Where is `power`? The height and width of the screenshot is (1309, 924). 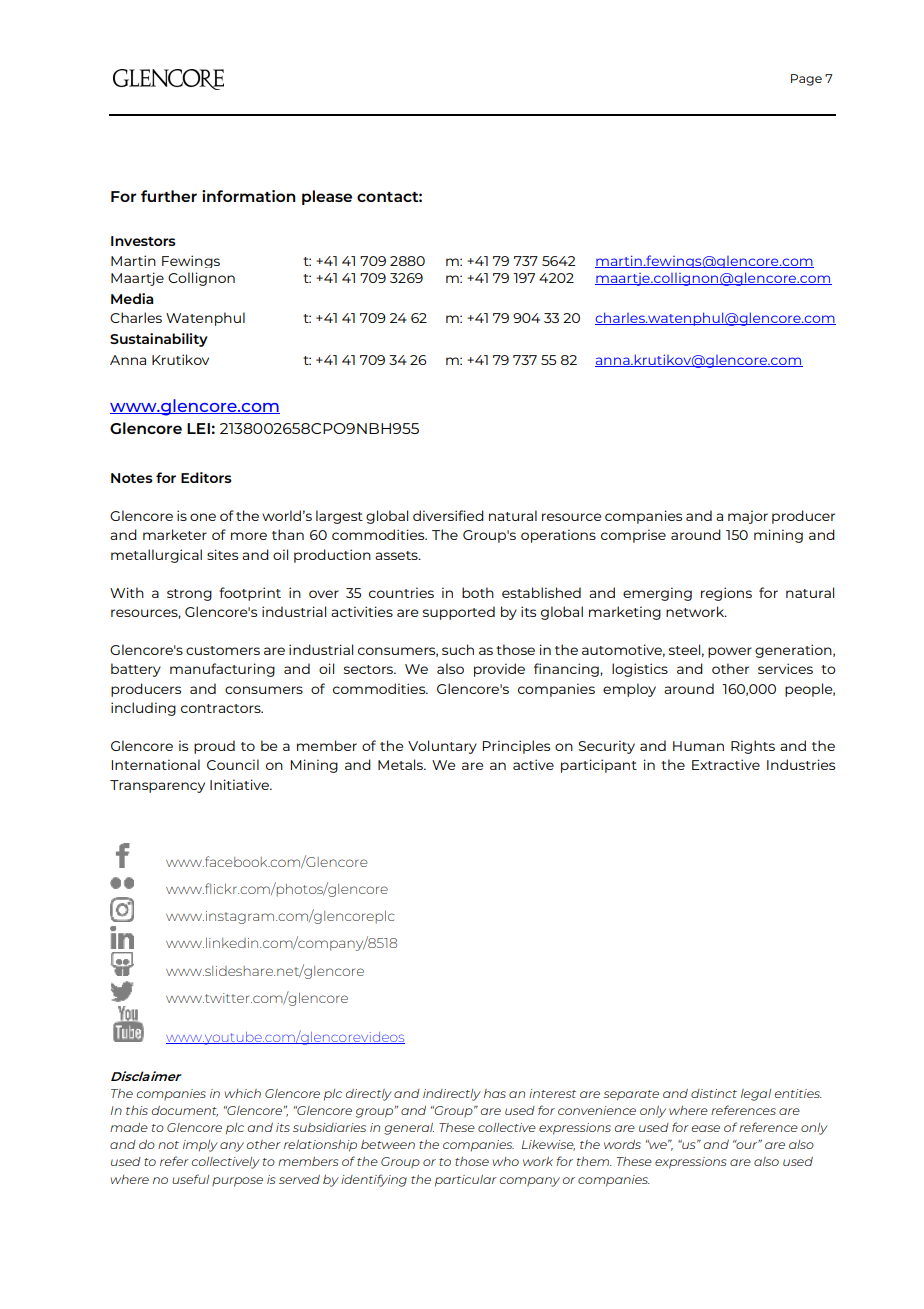 power is located at coordinates (730, 652).
